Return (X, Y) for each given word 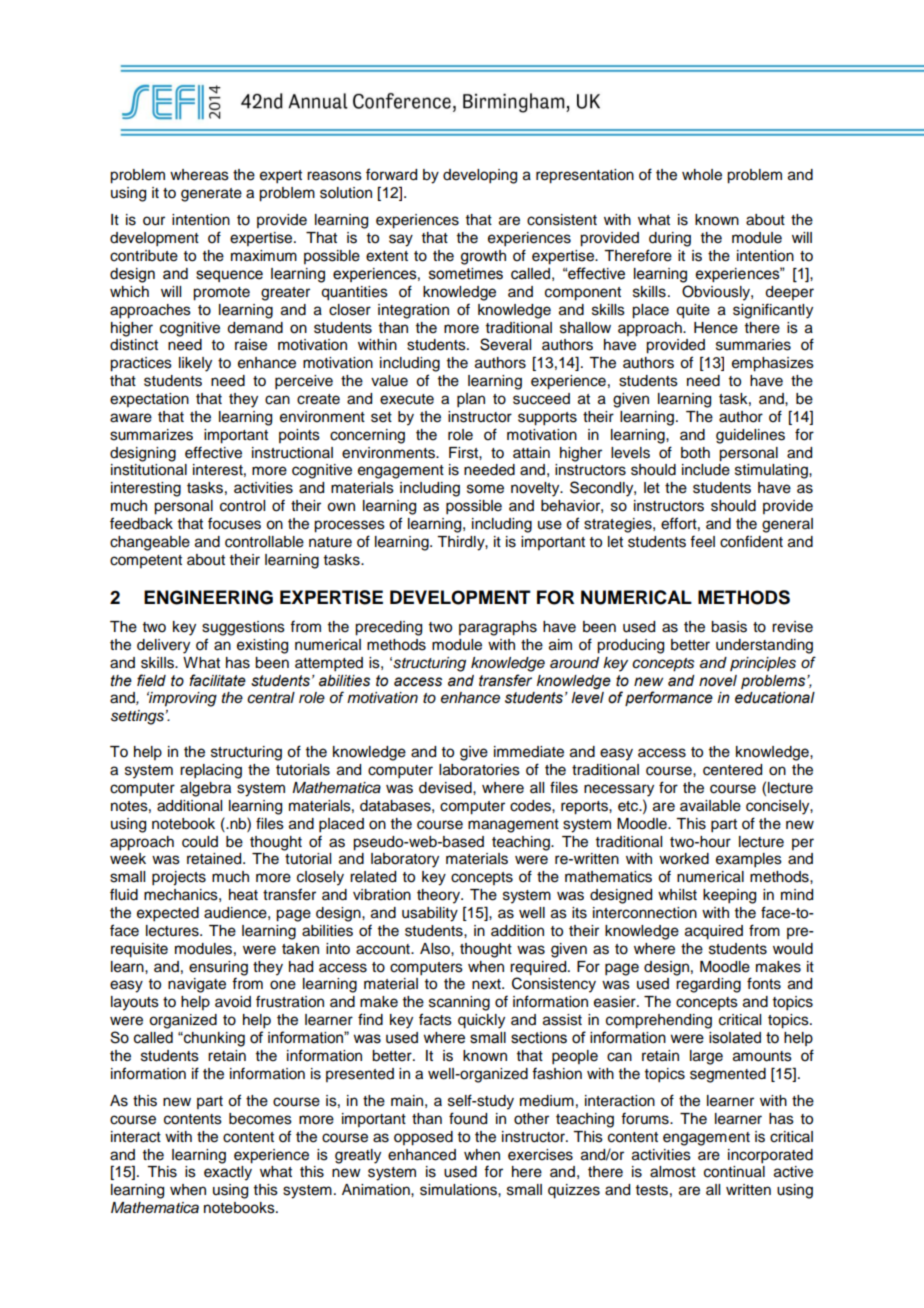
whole (702, 175)
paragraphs (498, 628)
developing (480, 176)
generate (211, 195)
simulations (459, 1190)
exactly (228, 1173)
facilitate (217, 680)
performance (669, 698)
